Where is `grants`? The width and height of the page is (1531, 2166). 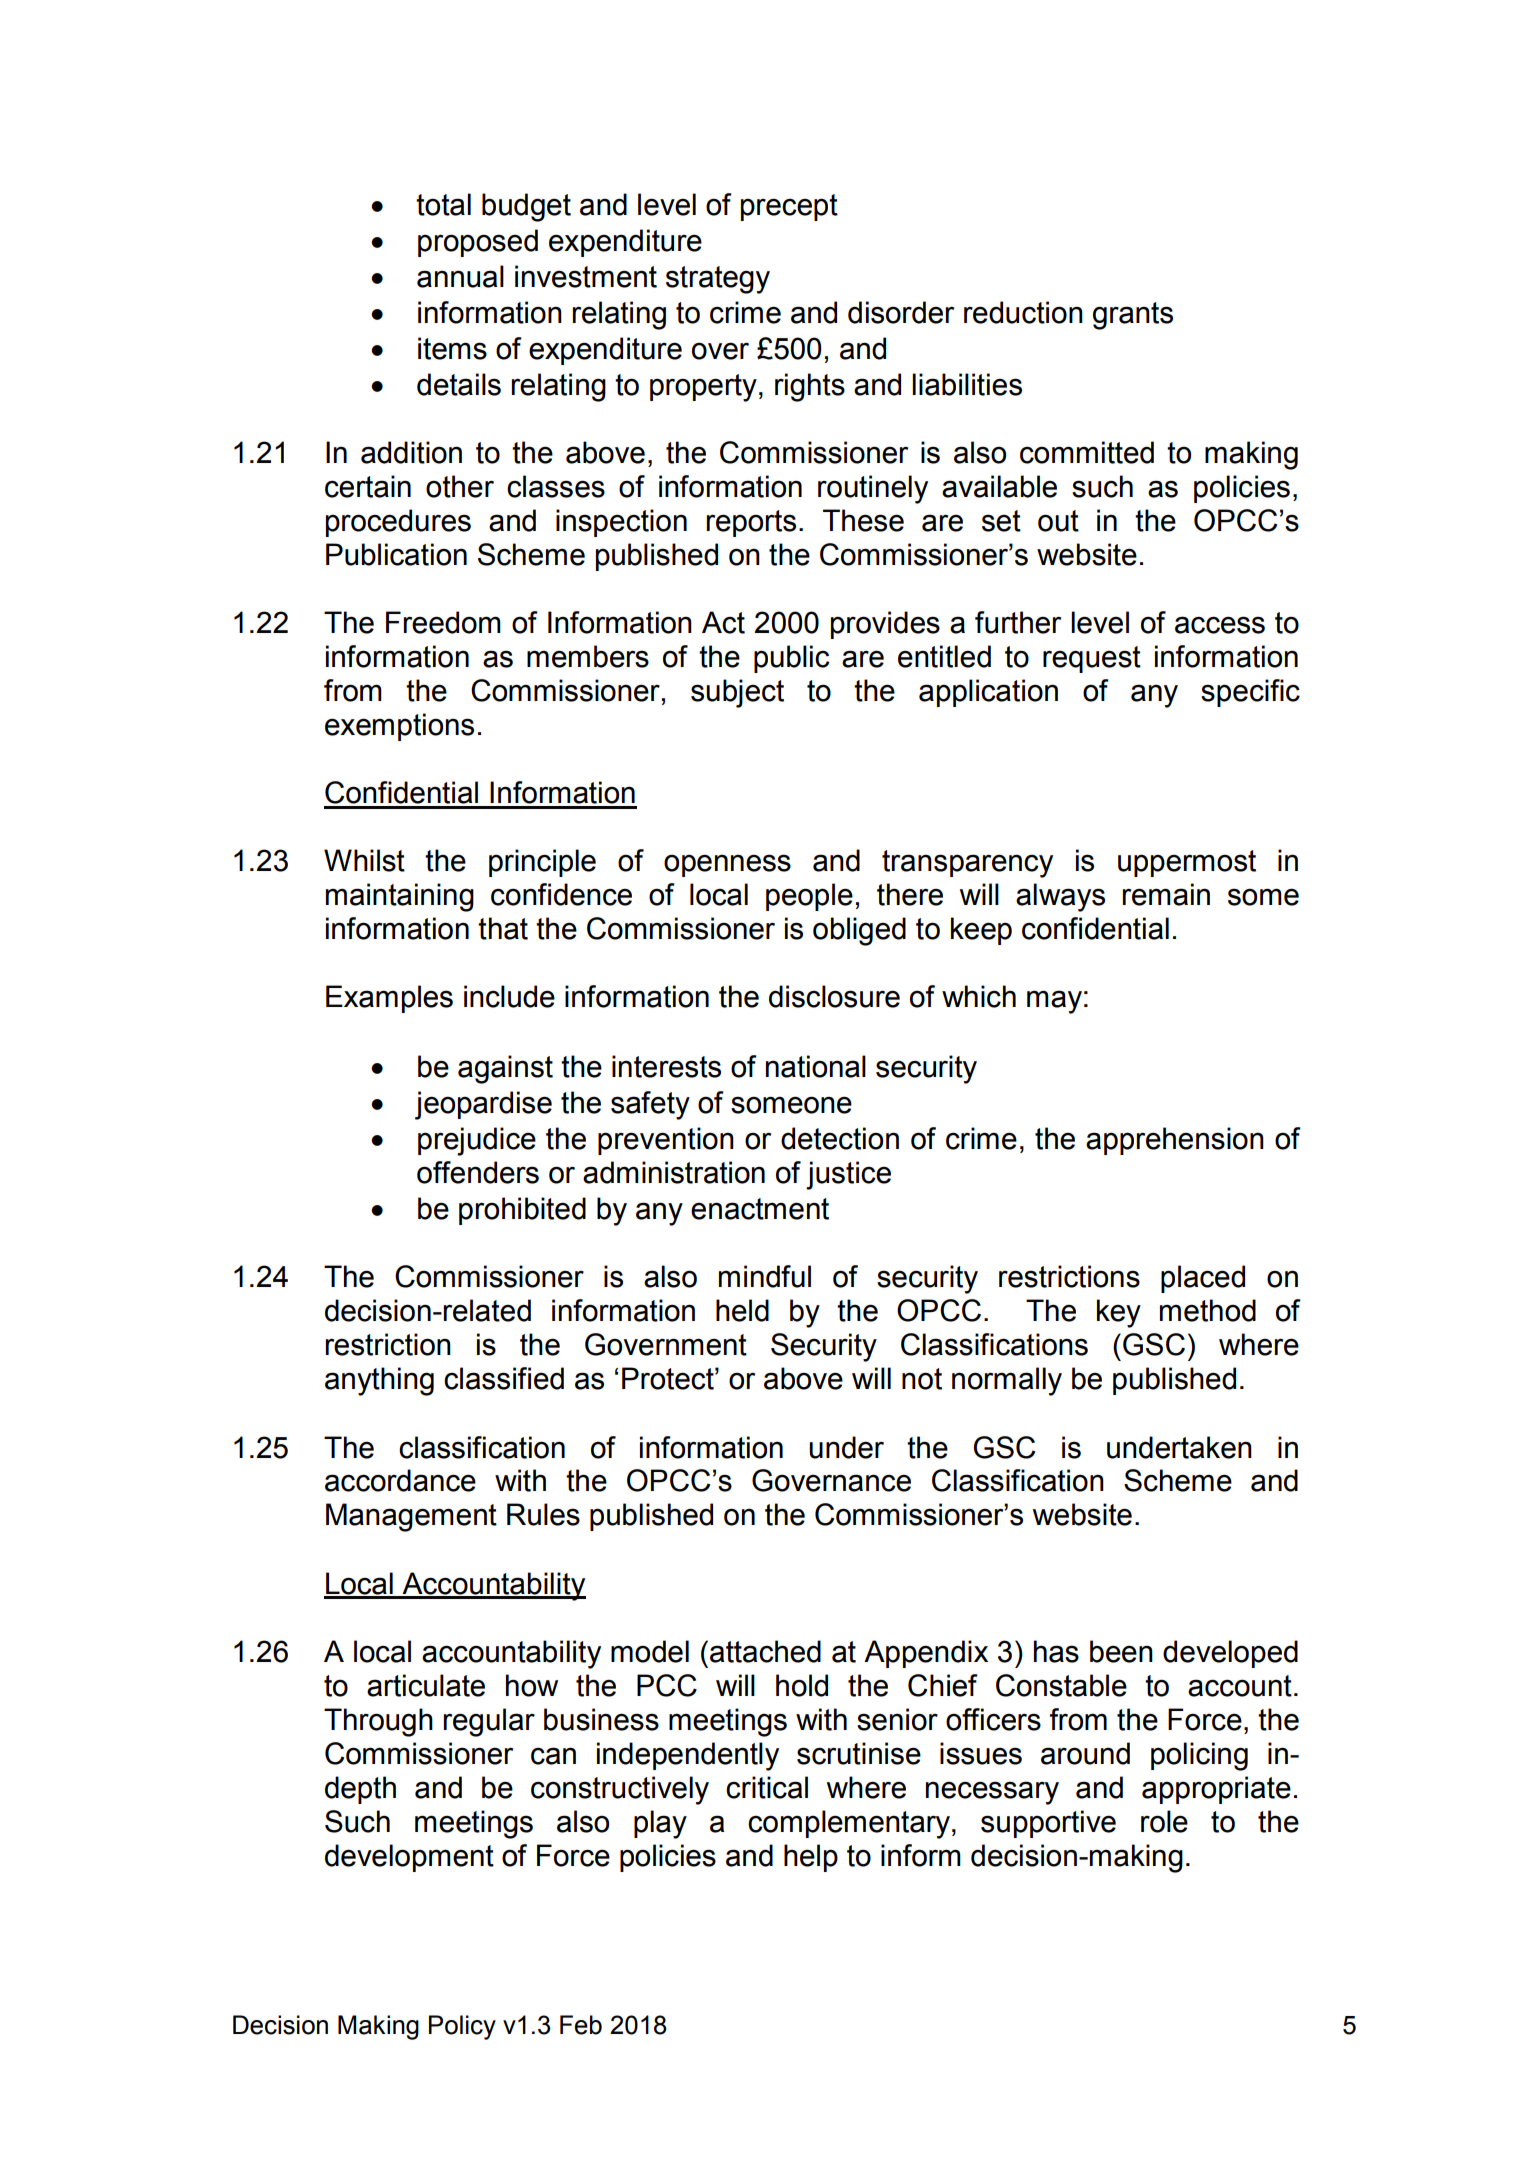 grants is located at coordinates (1133, 316).
